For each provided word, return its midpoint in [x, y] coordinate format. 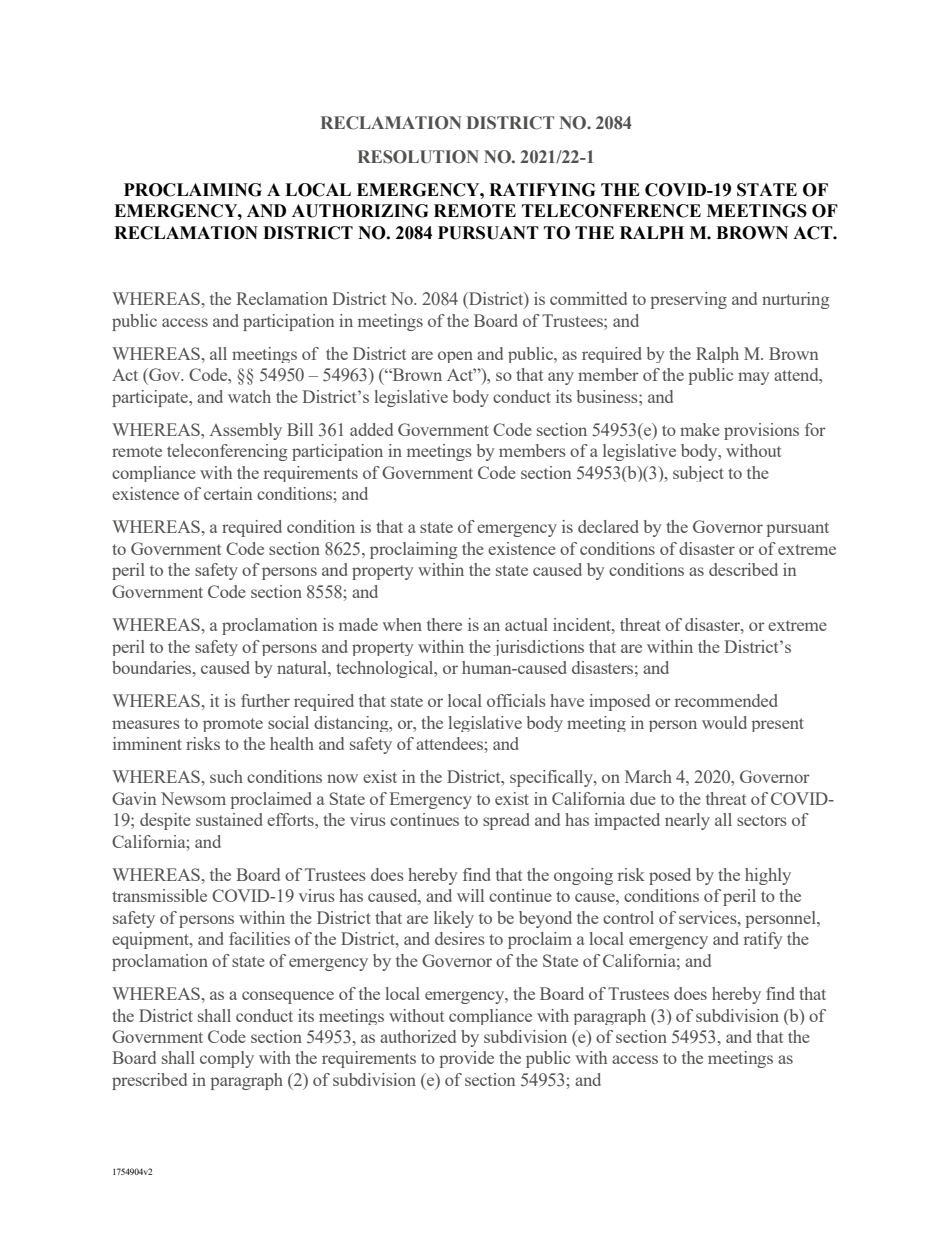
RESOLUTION [418, 157]
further [265, 700]
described [743, 569]
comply [227, 1059]
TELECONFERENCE [611, 211]
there [444, 624]
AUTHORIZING [360, 211]
